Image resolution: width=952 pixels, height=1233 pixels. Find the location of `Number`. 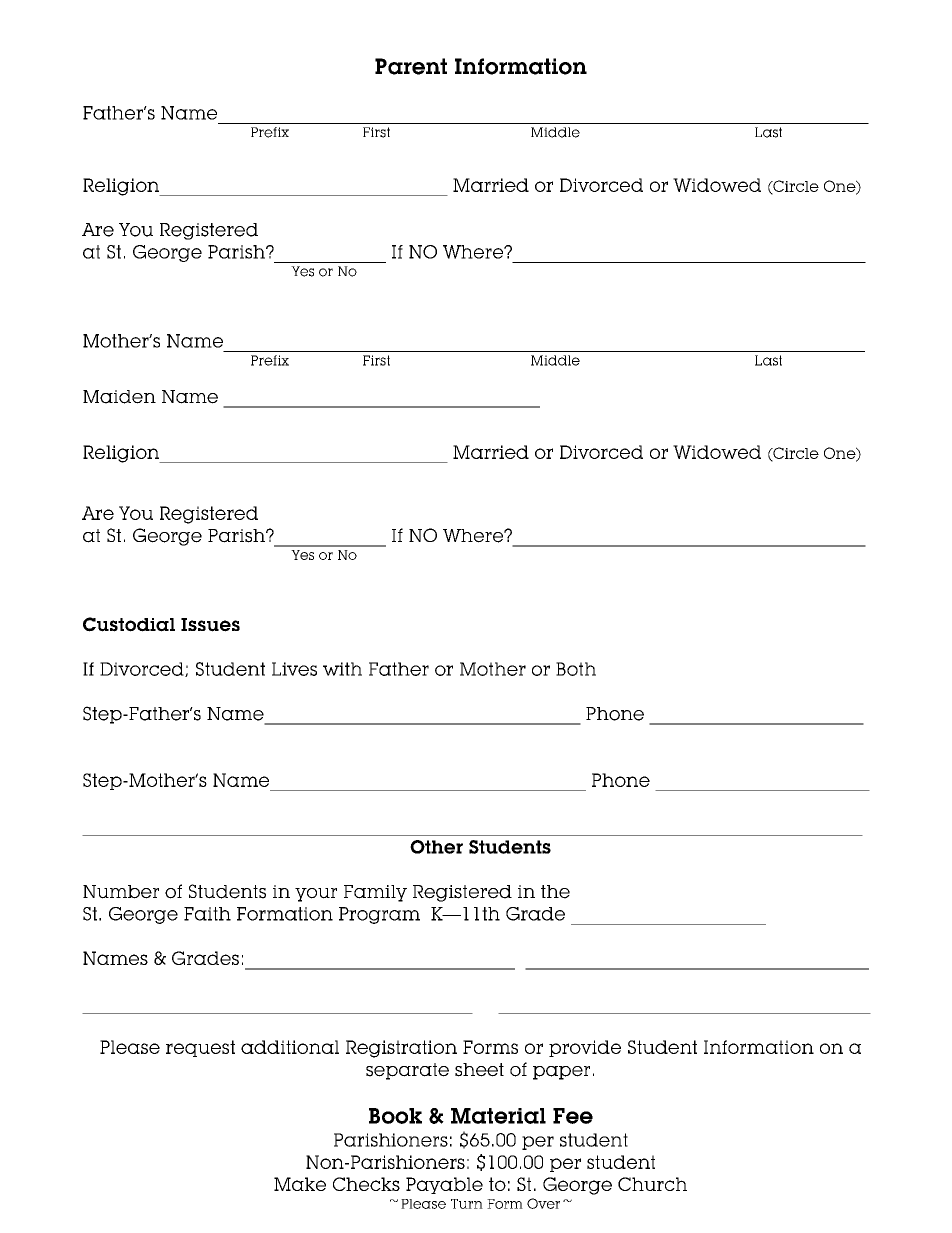

Number is located at coordinates (121, 892).
